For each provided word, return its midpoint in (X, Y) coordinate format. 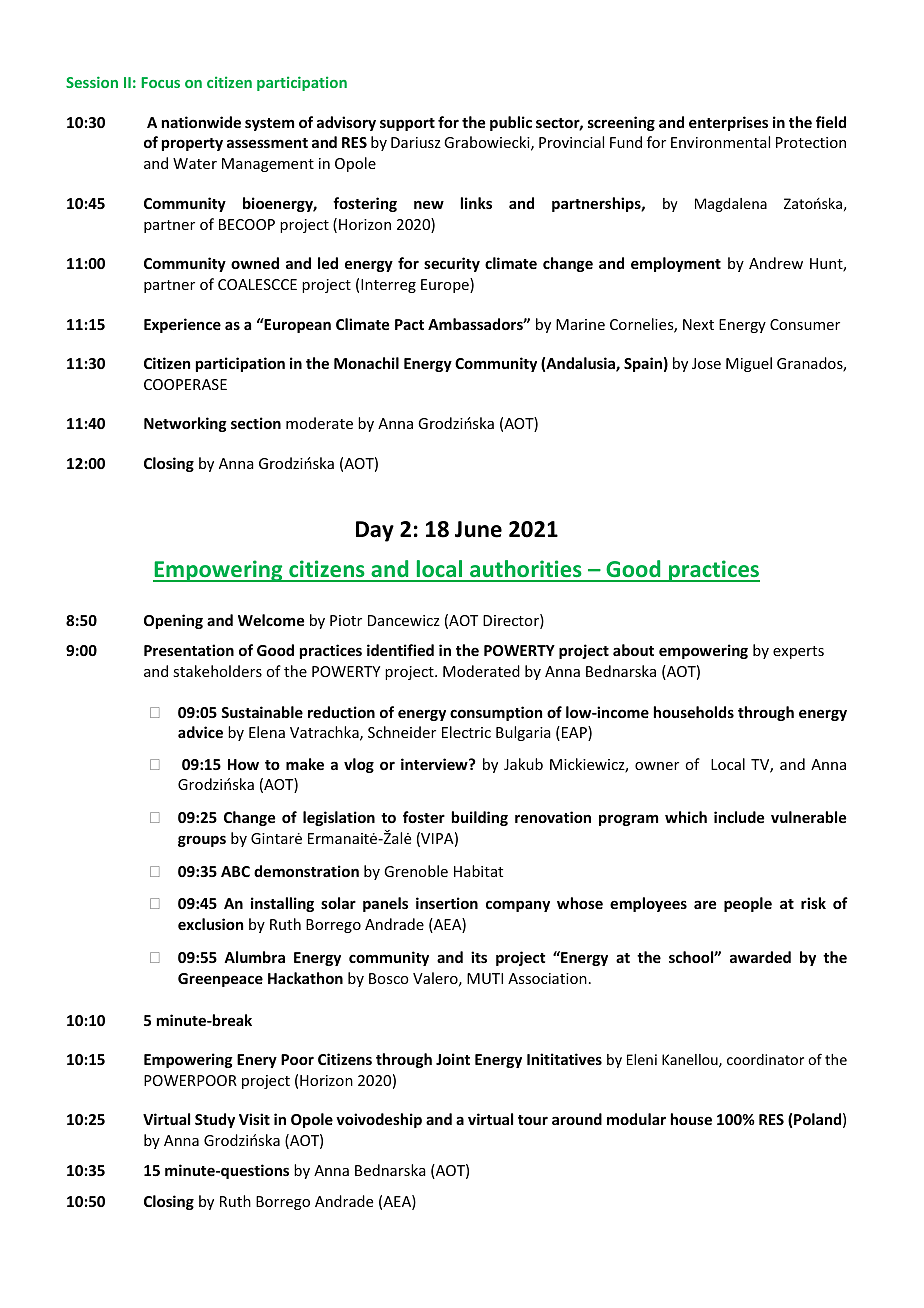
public (511, 123)
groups (202, 841)
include (739, 817)
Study (215, 1120)
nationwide (201, 122)
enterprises (728, 123)
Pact (409, 324)
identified (400, 650)
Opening (173, 621)
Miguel (749, 364)
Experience (182, 325)
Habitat (478, 871)
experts (798, 652)
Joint (453, 1059)
